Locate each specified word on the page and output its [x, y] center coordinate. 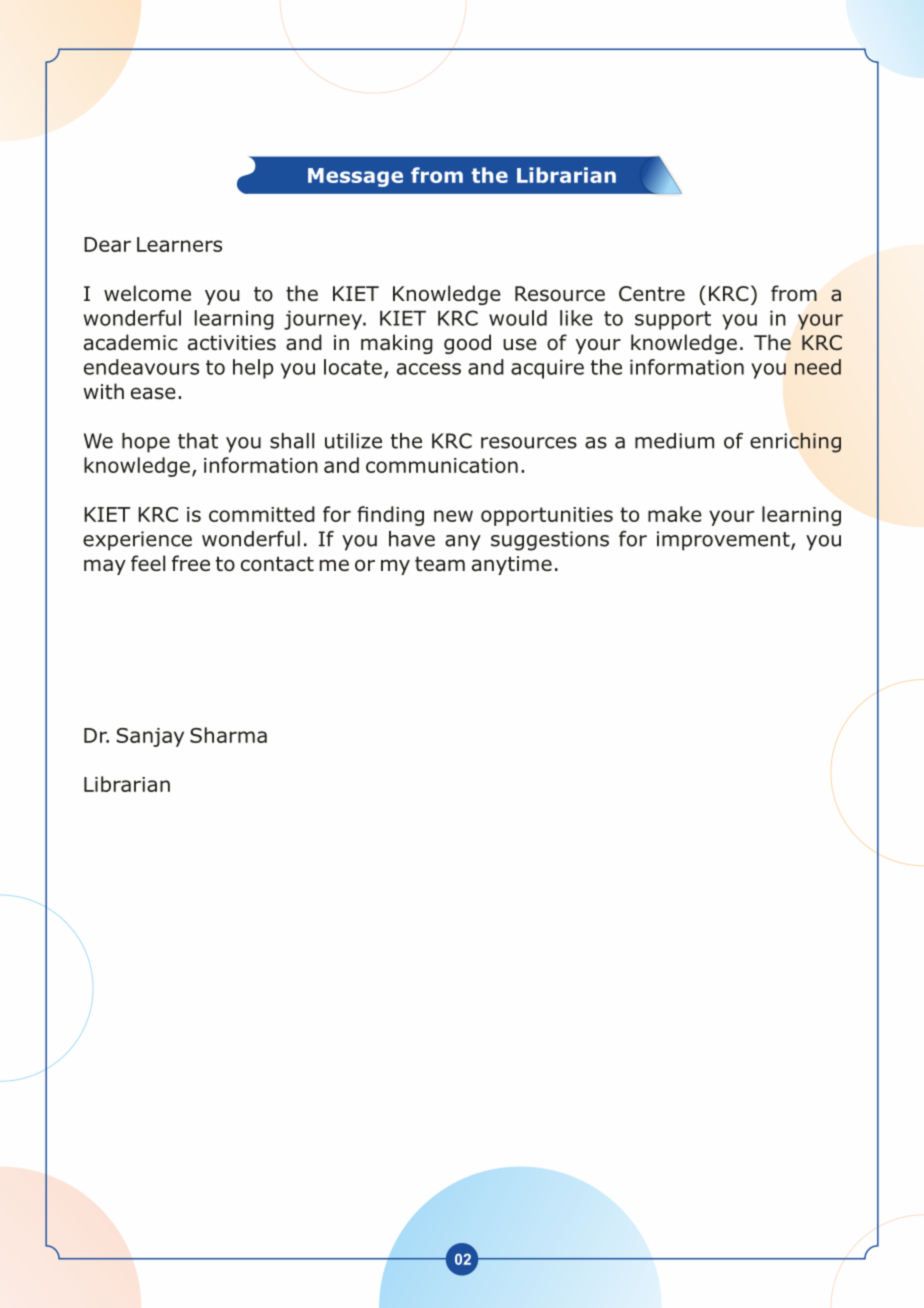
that [198, 441]
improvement [724, 541]
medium [674, 441]
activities [232, 343]
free [191, 563]
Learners [179, 244]
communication [442, 465]
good [467, 344]
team [440, 564]
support [673, 320]
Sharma [228, 735]
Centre [652, 294]
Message [355, 177]
